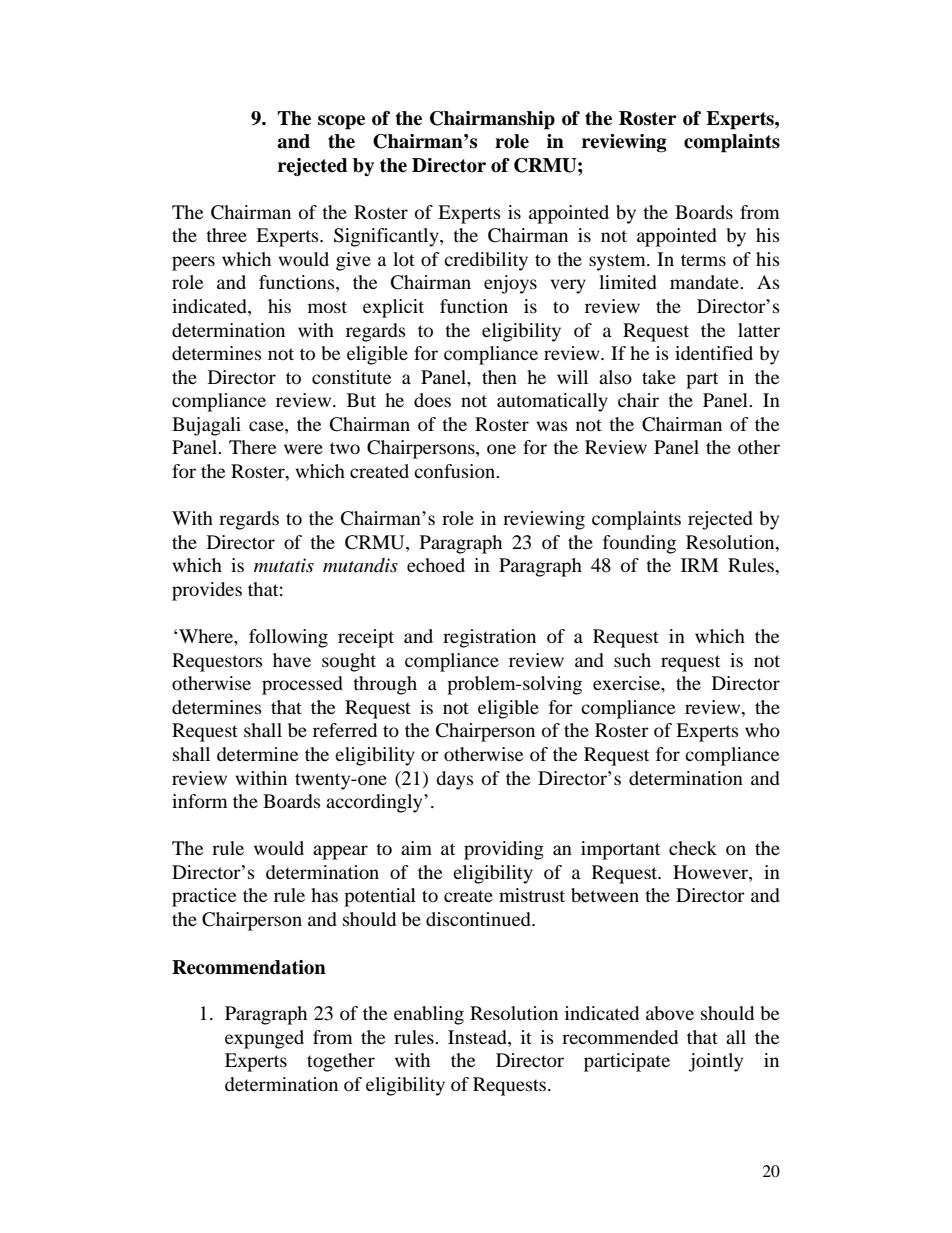 This screenshot has width=952, height=1233. What do you see at coordinates (341, 122) in the screenshot?
I see `scope` at bounding box center [341, 122].
